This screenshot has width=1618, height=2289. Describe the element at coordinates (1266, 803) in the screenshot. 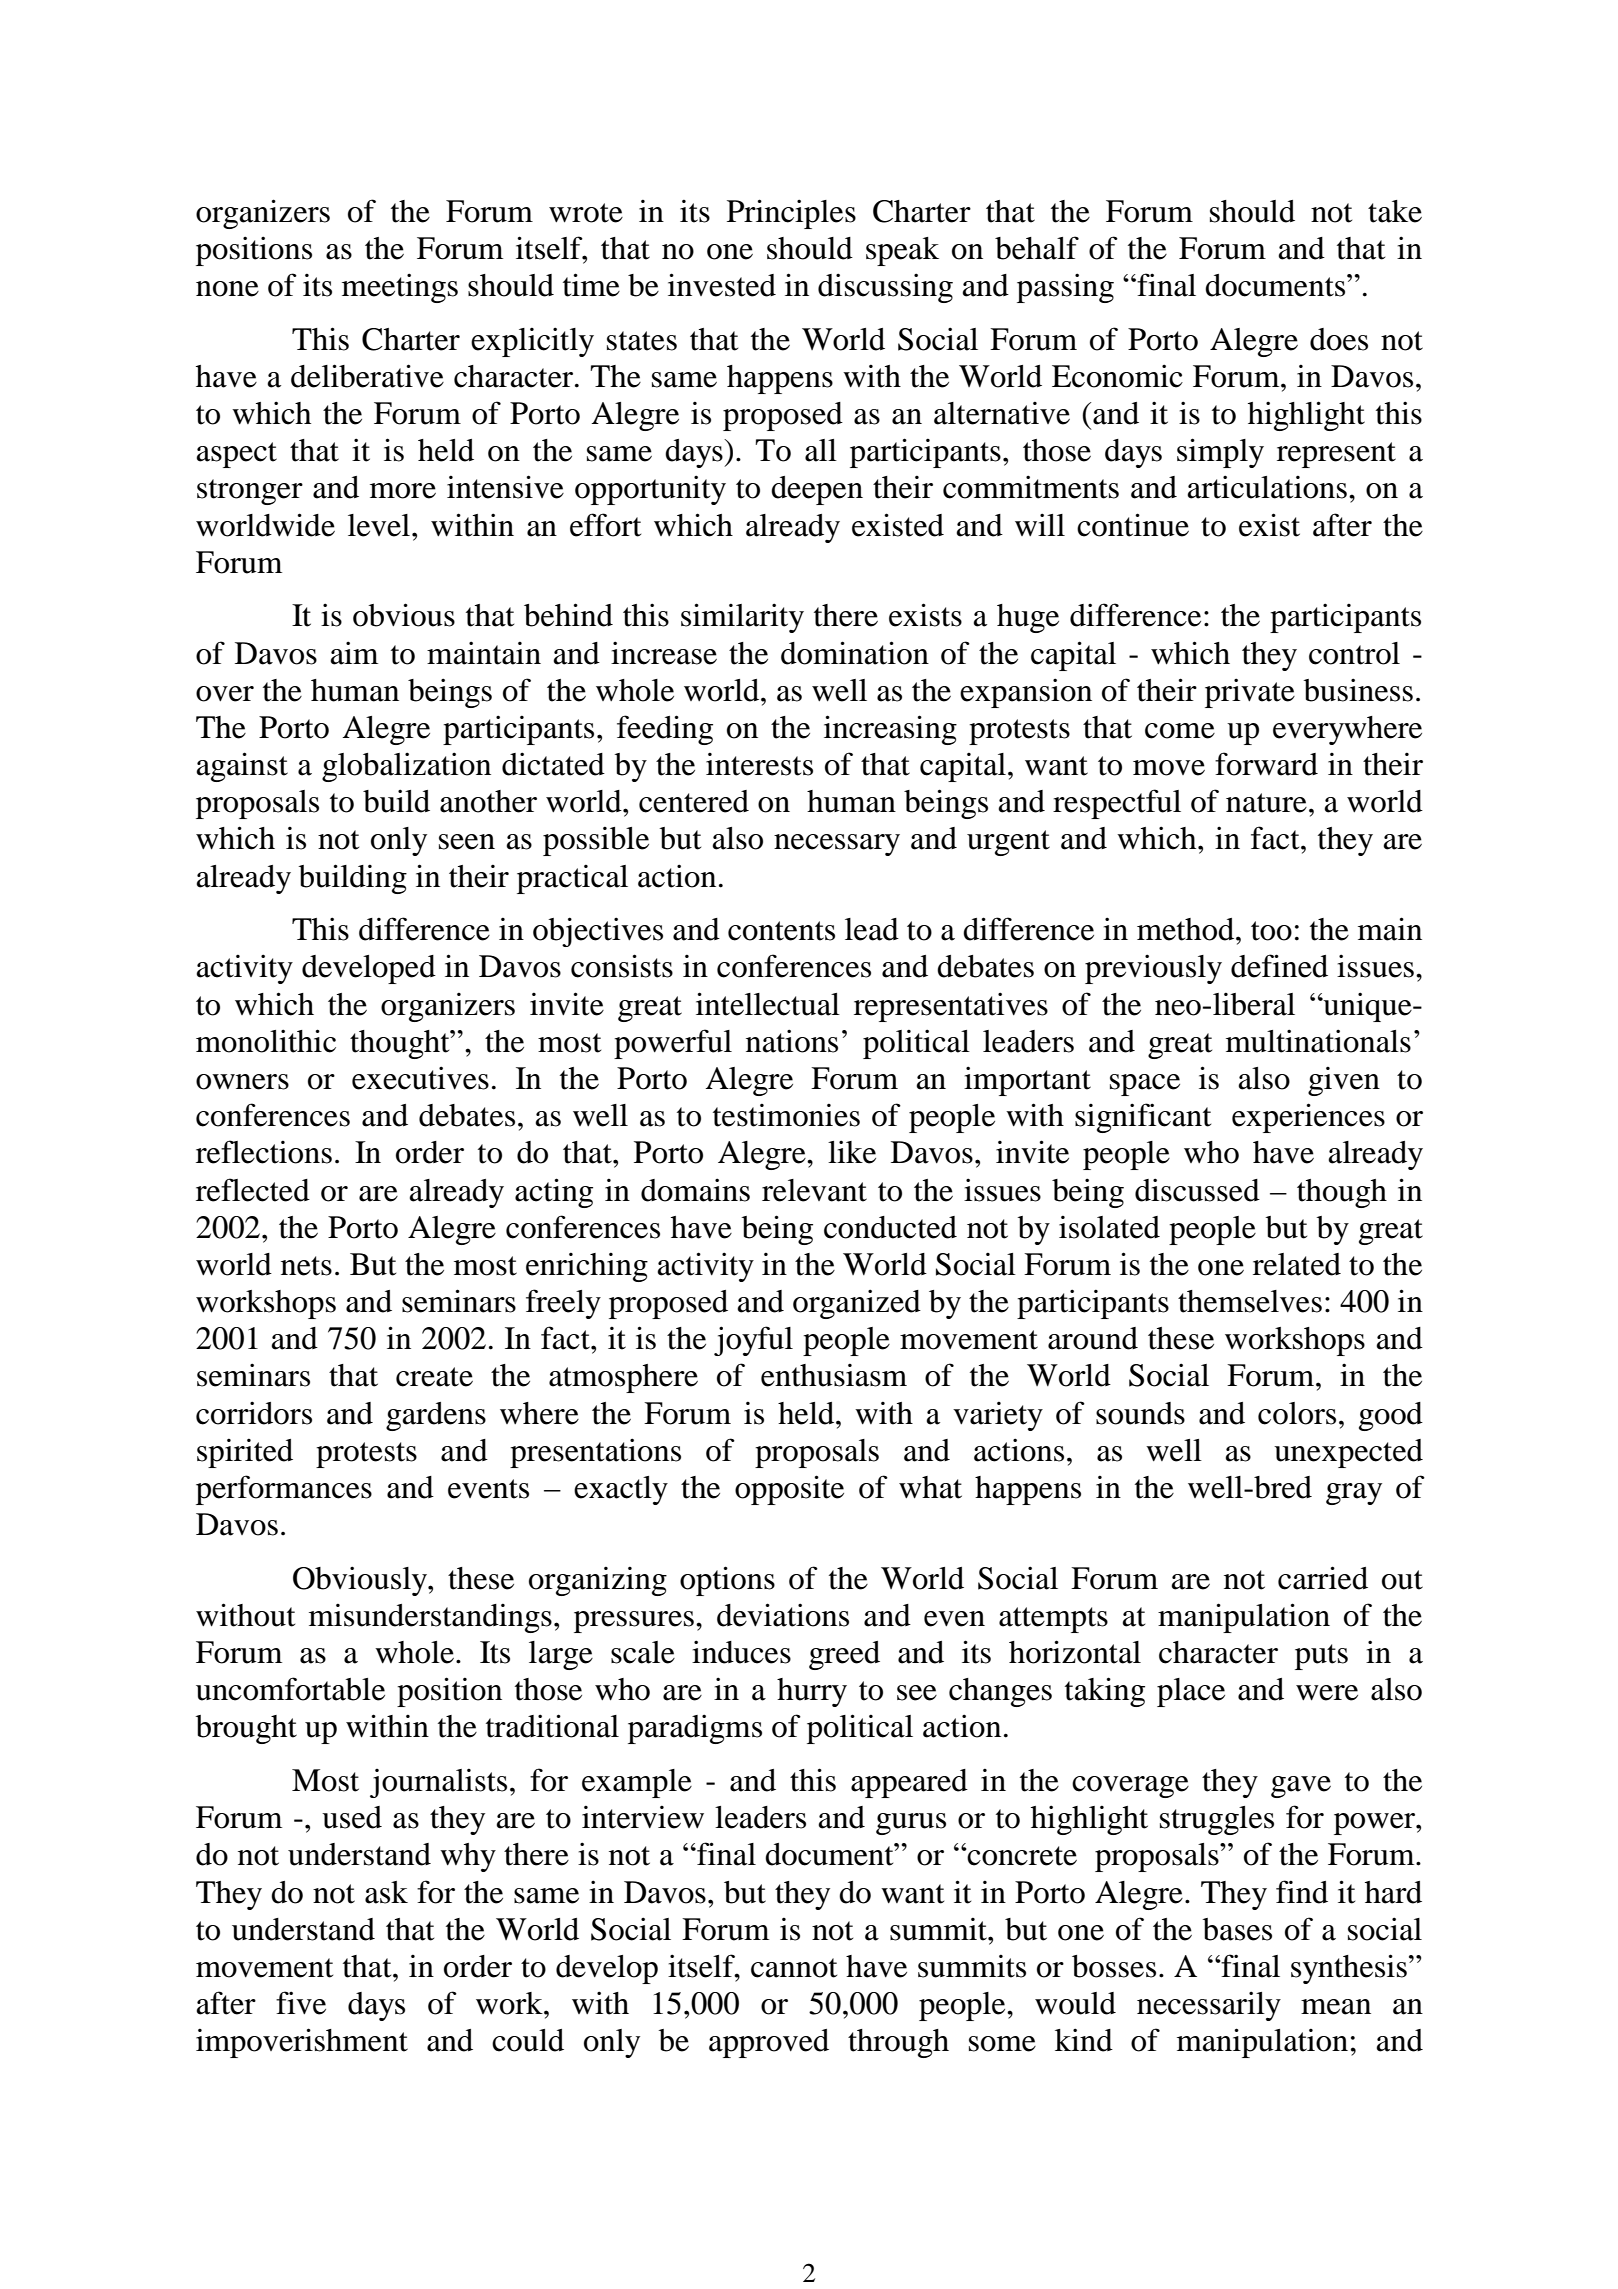

I see `nature` at that location.
